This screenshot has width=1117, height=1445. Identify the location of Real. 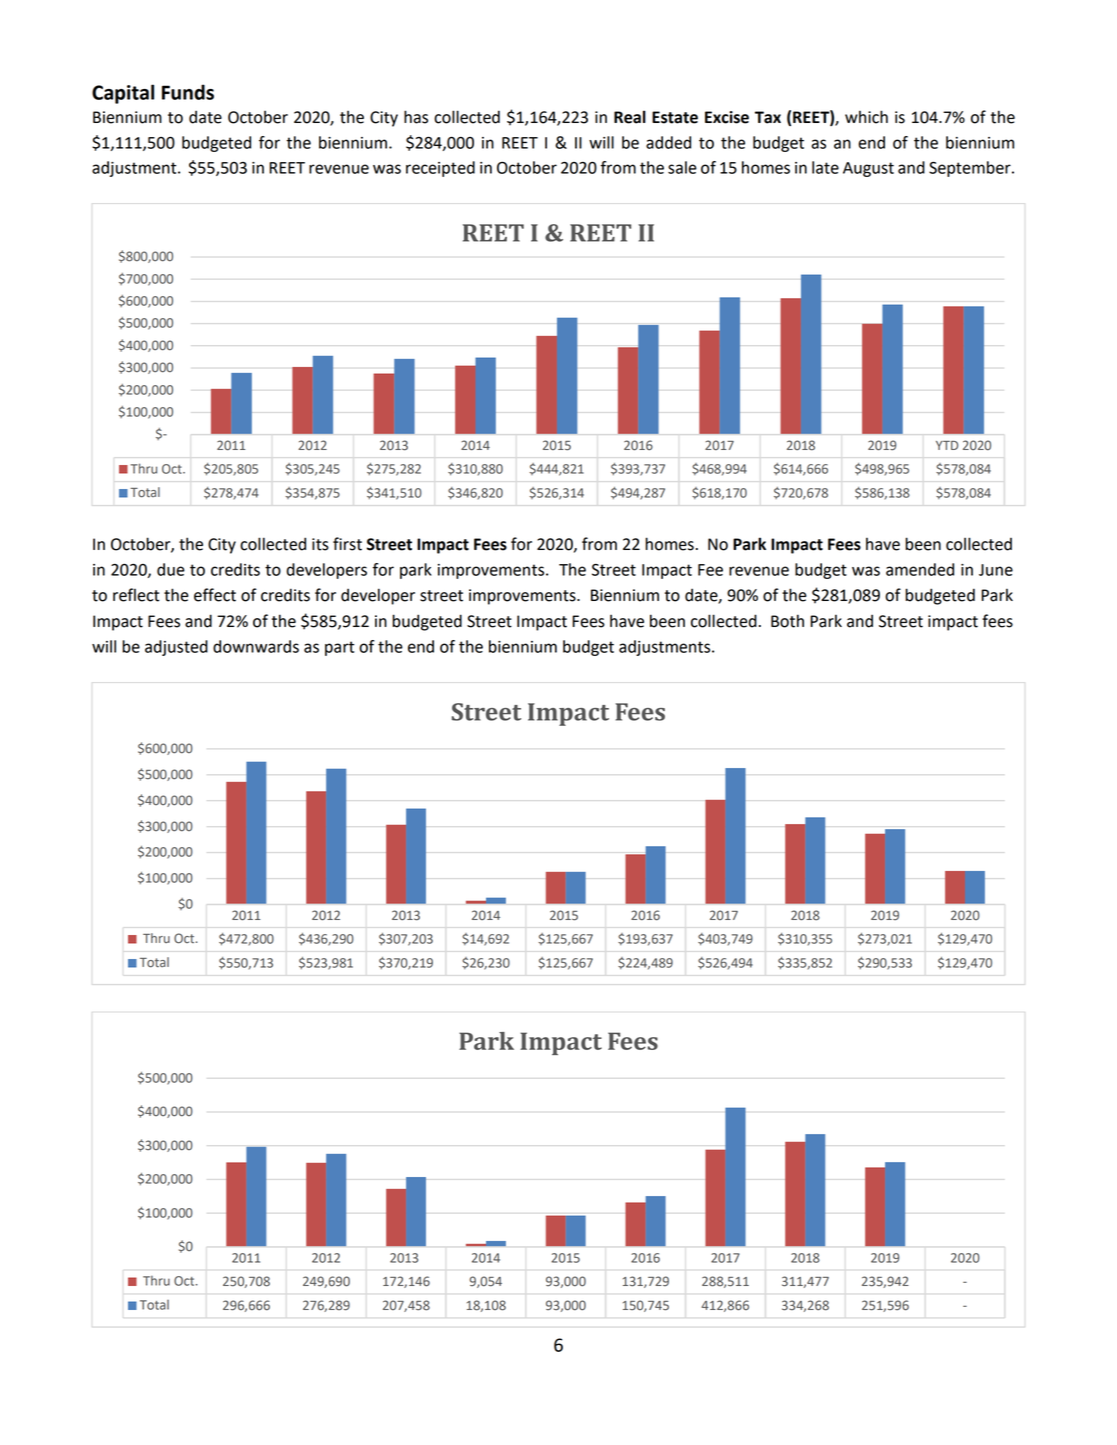
(630, 117).
